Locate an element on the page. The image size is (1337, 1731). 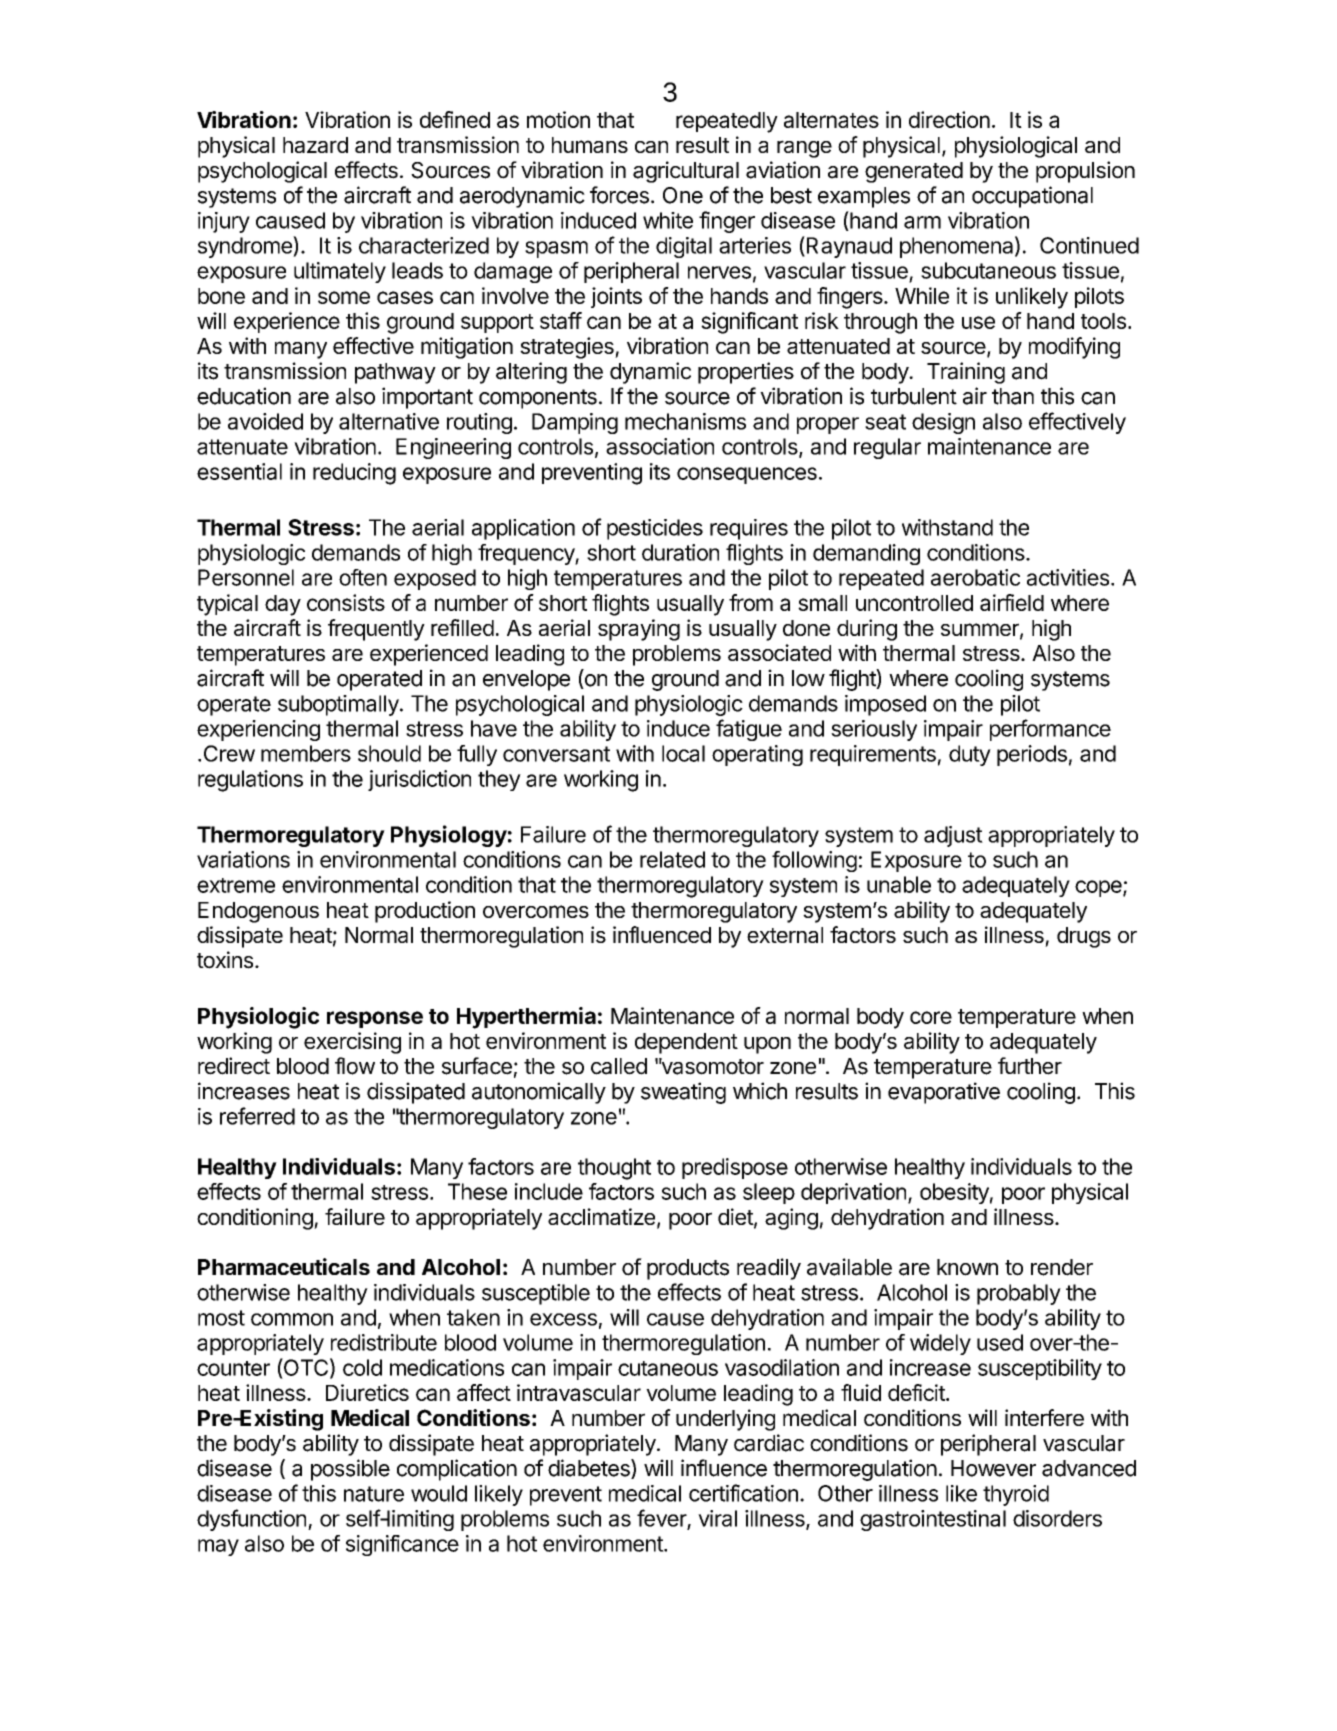
occupational is located at coordinates (1032, 197).
